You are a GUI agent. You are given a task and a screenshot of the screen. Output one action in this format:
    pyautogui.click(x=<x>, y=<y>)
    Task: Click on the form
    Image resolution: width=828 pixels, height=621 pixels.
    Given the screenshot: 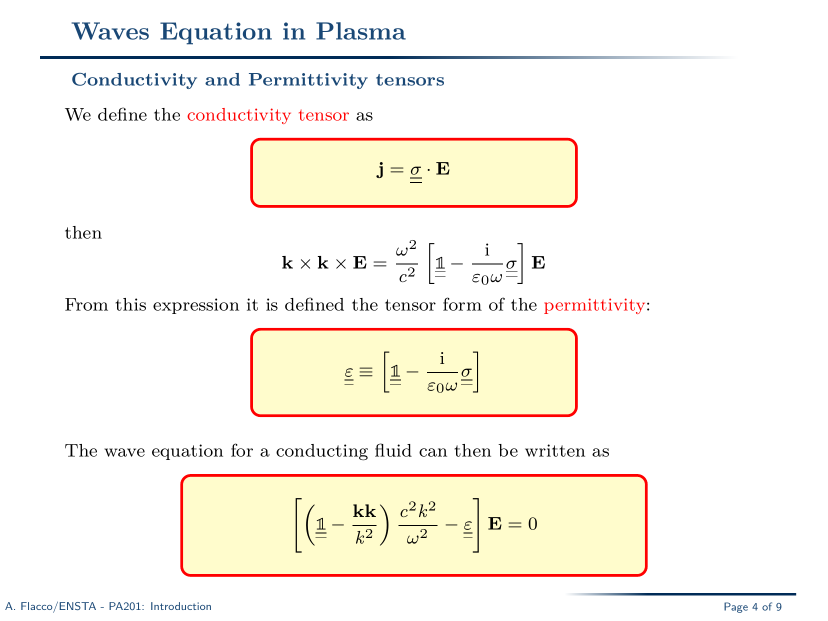 What is the action you would take?
    pyautogui.click(x=462, y=304)
